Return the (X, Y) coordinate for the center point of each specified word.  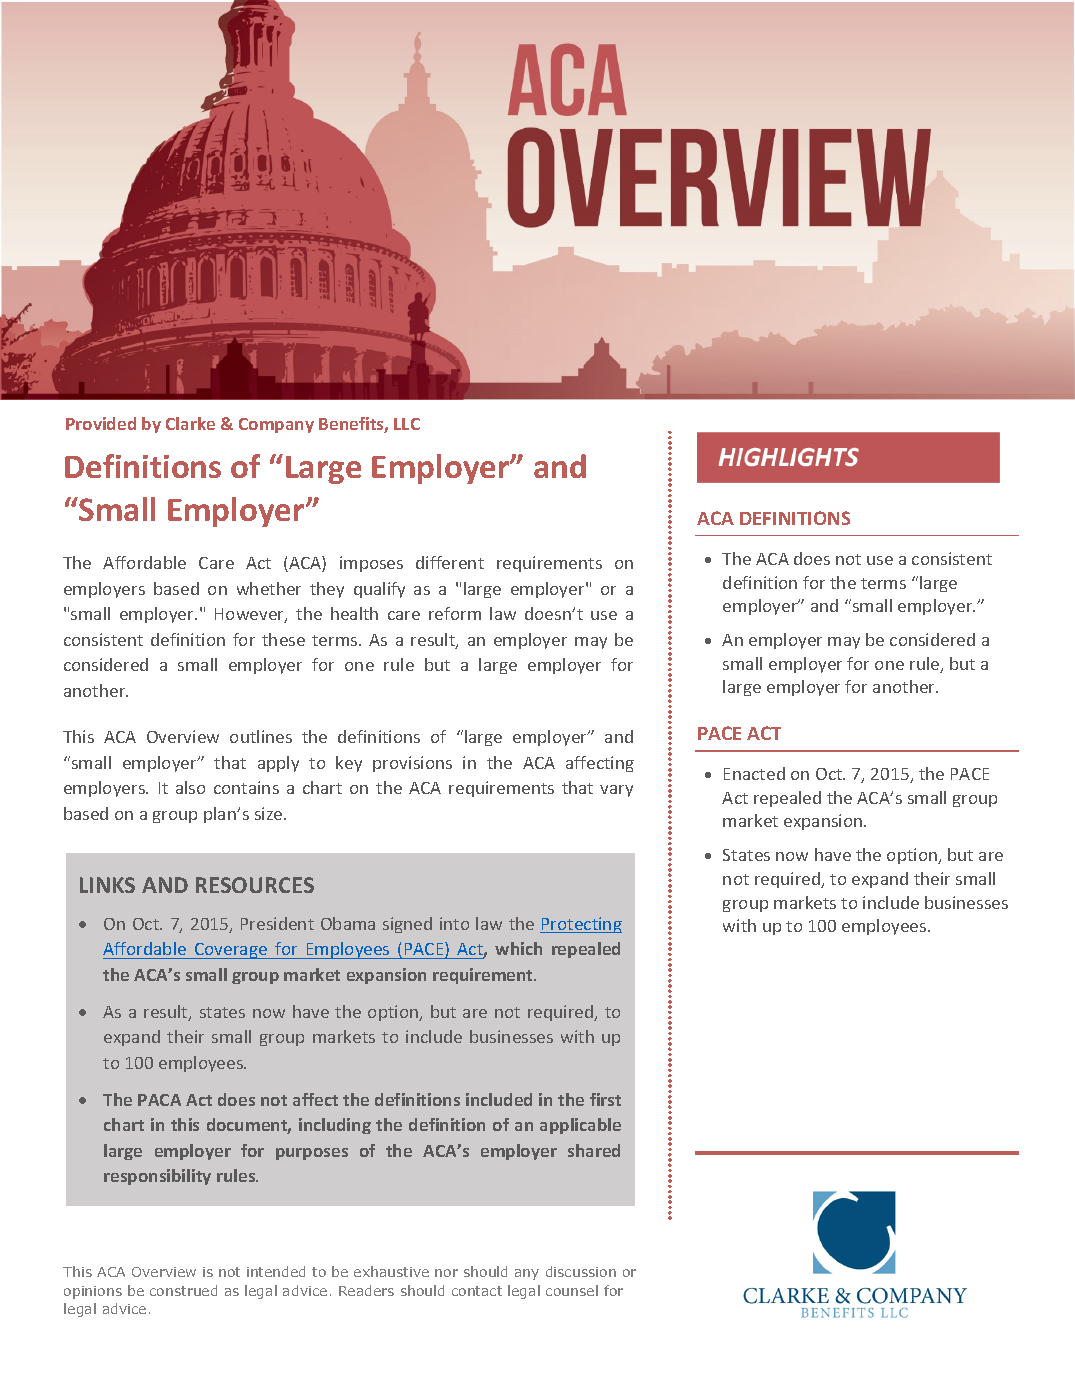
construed (183, 1290)
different (450, 562)
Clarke (190, 423)
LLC (407, 424)
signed (407, 925)
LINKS (107, 885)
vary (616, 791)
